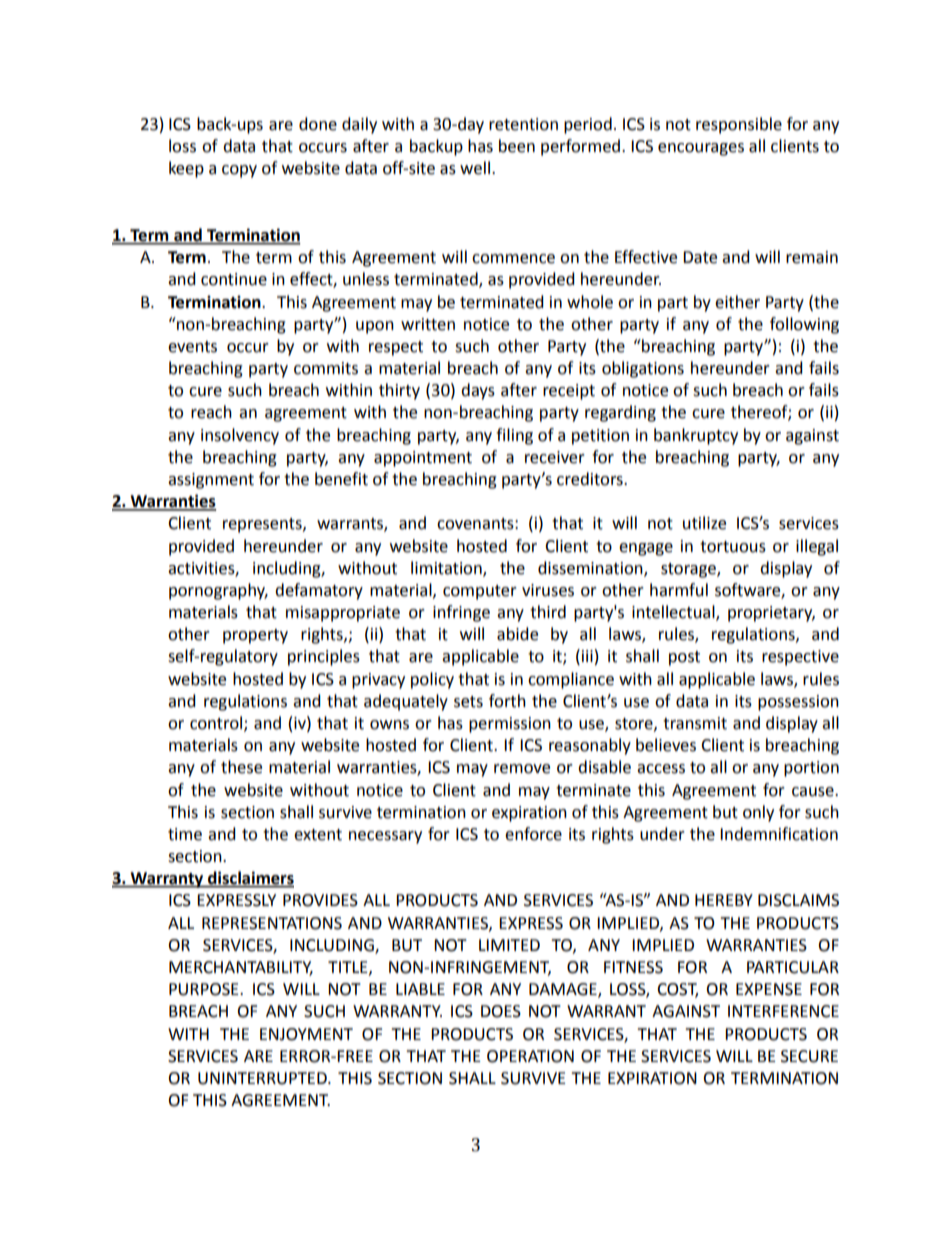  What do you see at coordinates (530, 1056) in the image?
I see `OPERATION` at bounding box center [530, 1056].
